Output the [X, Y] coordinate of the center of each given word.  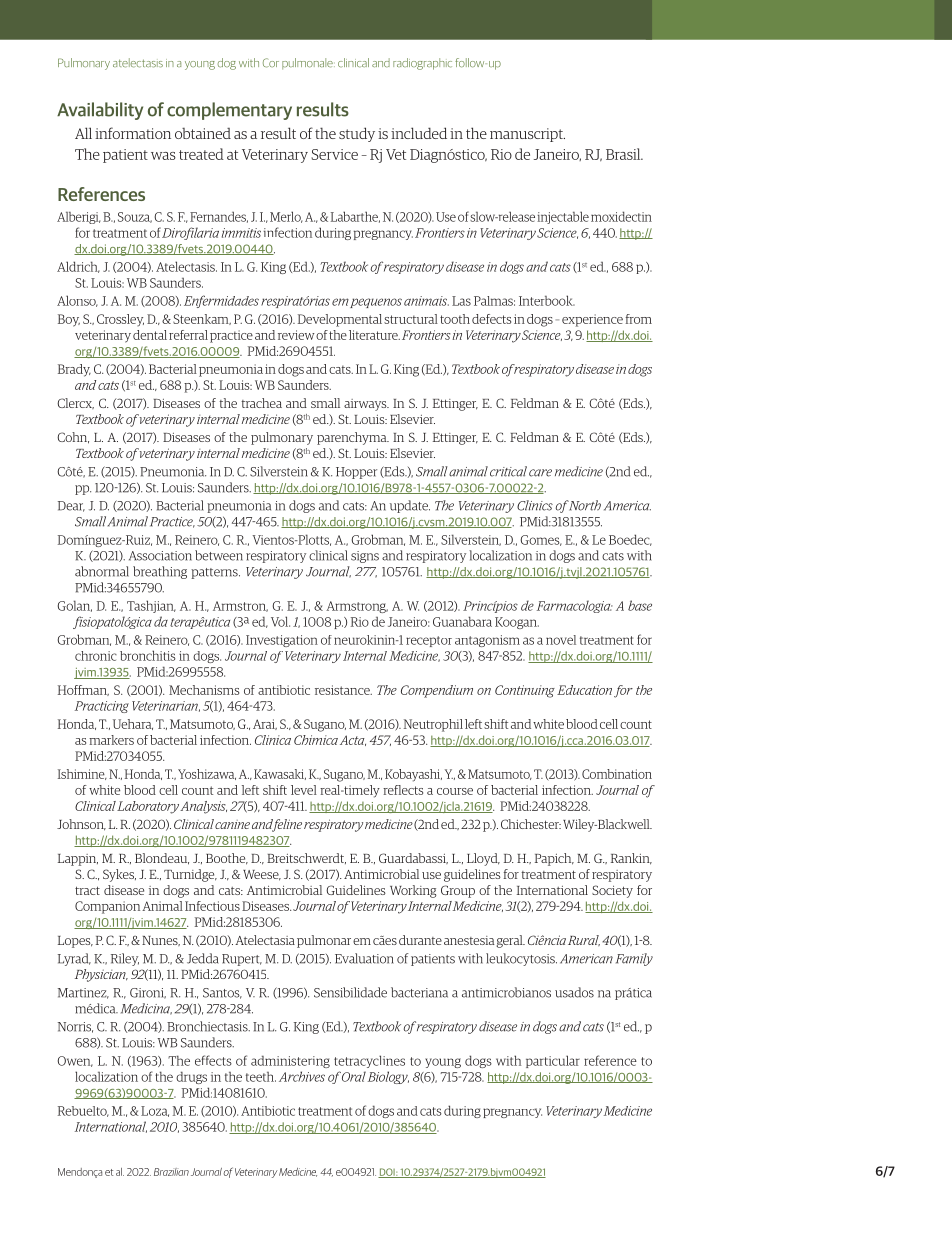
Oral [354, 1076]
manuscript [527, 135]
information [133, 133]
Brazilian [171, 1172]
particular [553, 1061]
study [357, 134]
